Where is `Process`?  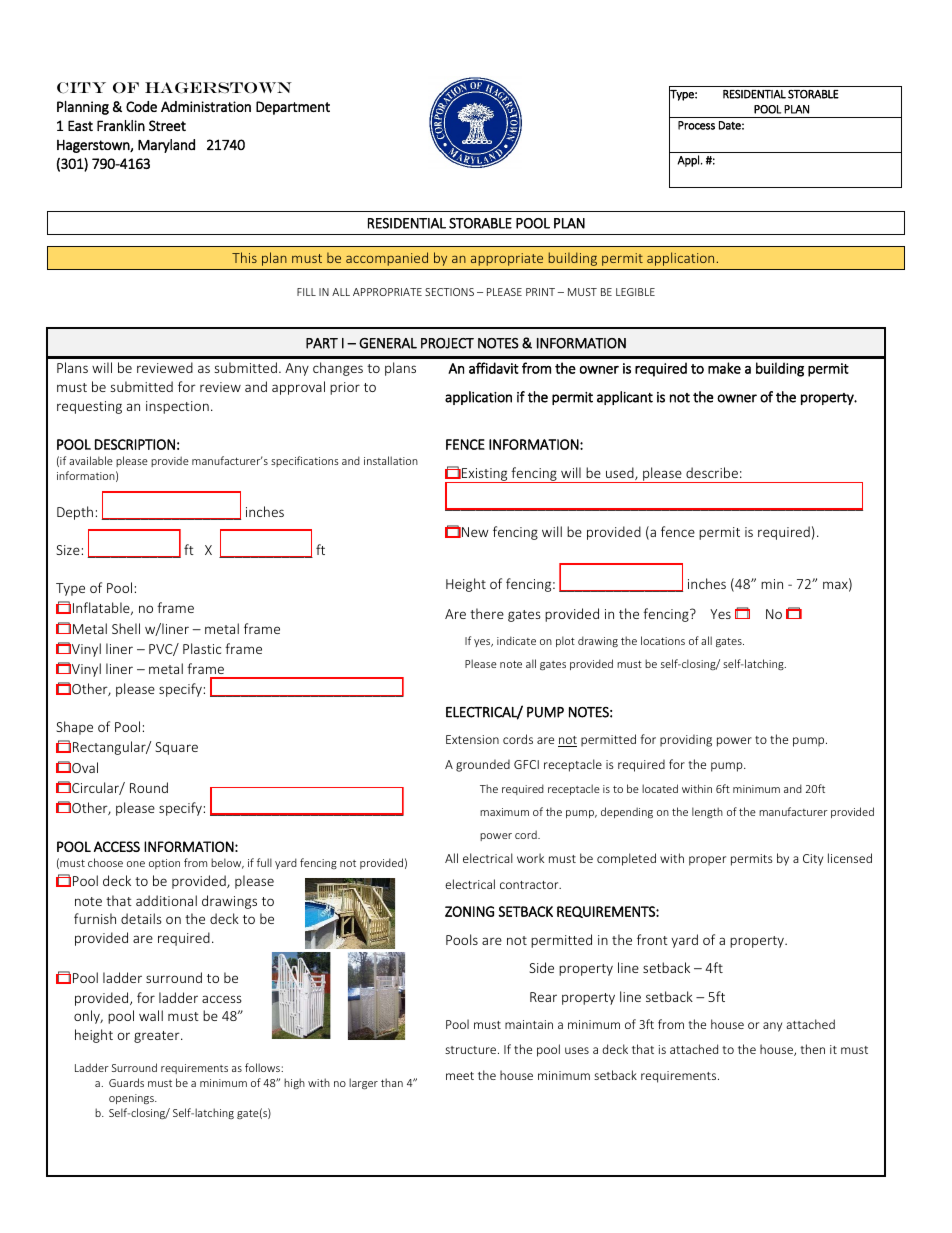
Process is located at coordinates (696, 125).
